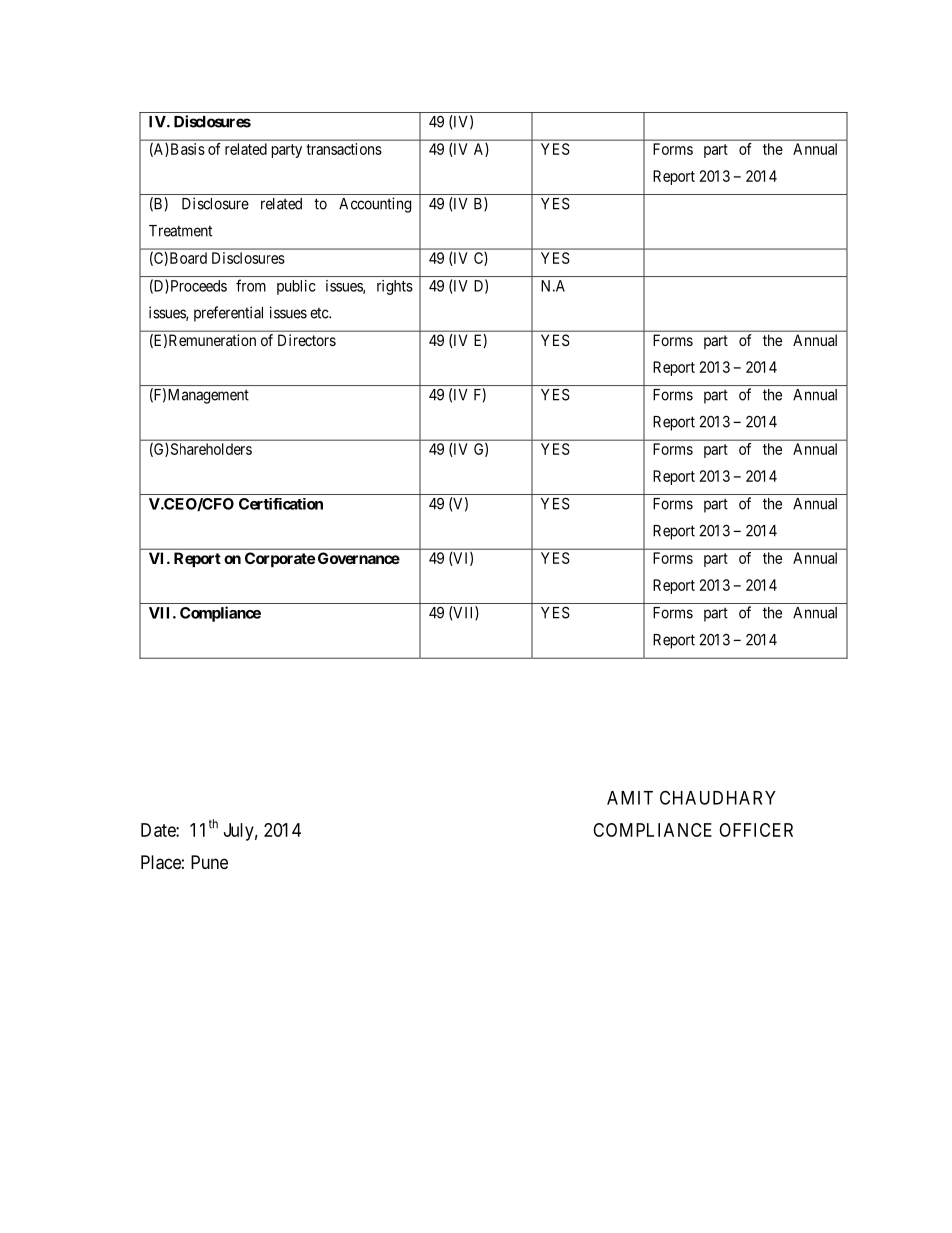  I want to click on transactions, so click(344, 149).
